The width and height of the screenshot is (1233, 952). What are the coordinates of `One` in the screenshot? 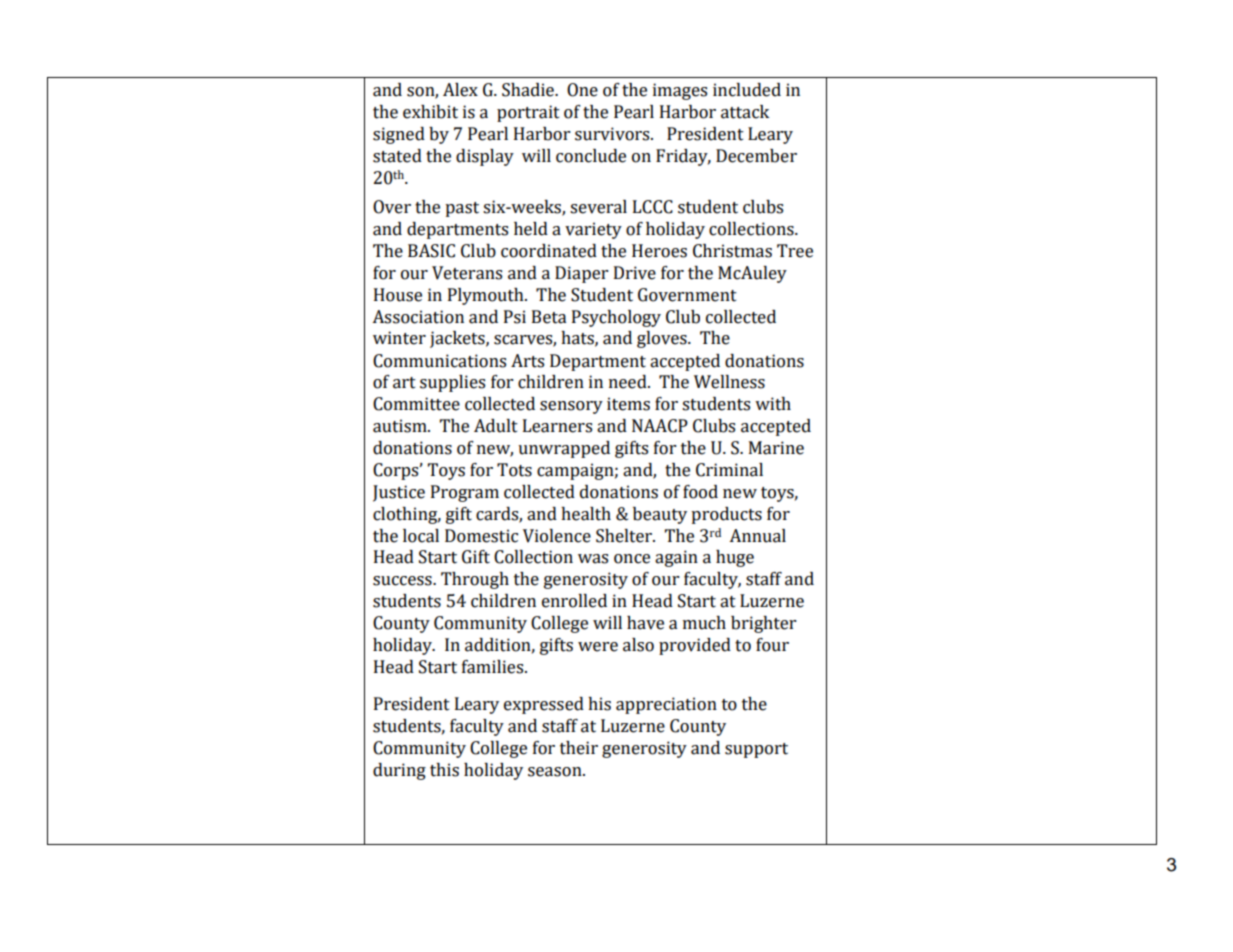 It's located at (582, 90).
